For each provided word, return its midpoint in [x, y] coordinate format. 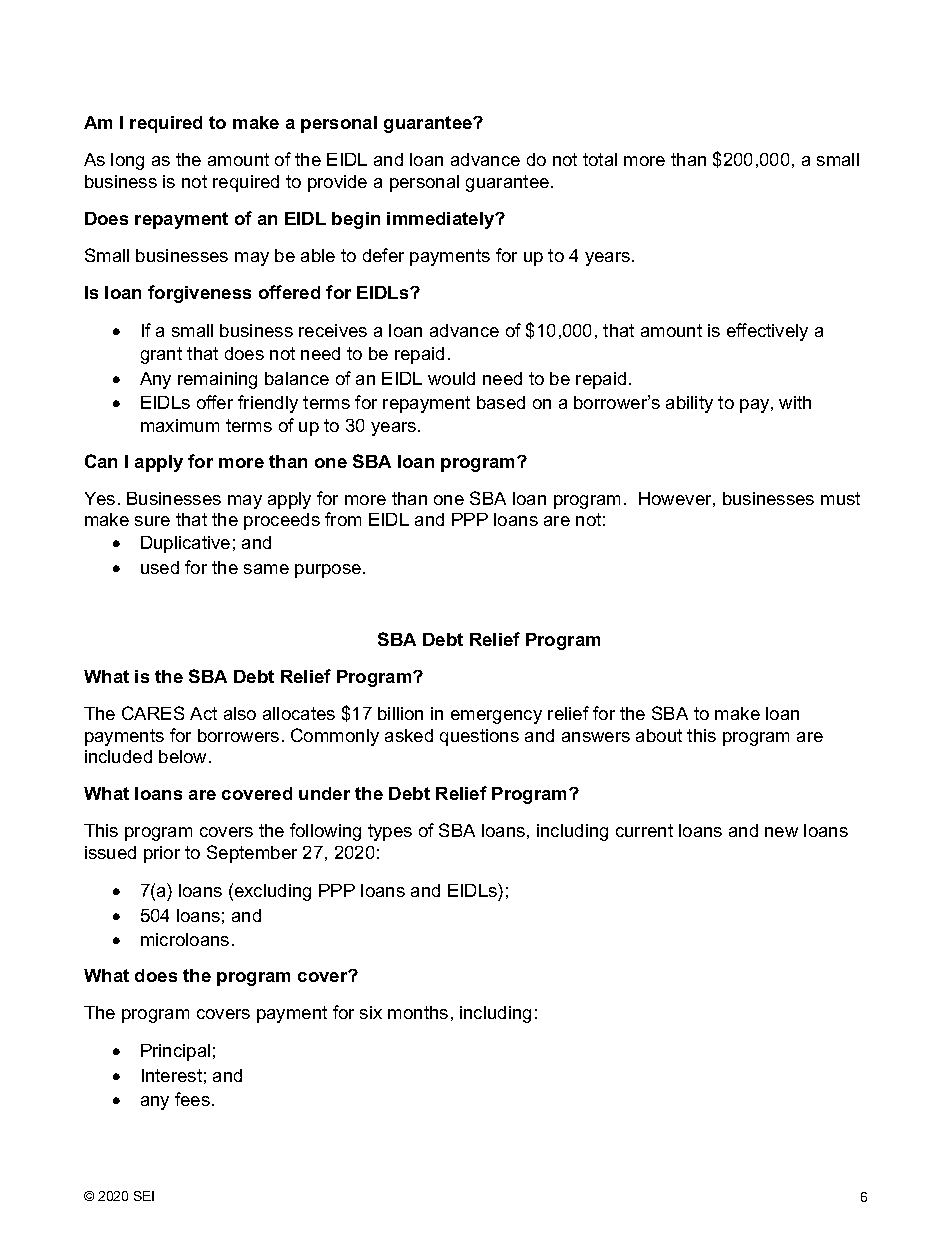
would [451, 378]
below [184, 756]
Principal [175, 1052]
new [781, 832]
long [127, 161]
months [418, 1012]
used [160, 567]
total [600, 159]
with [795, 402]
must [840, 498]
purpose [329, 571]
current [644, 830]
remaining [217, 380]
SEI [144, 1196]
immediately [442, 220]
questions [479, 737]
